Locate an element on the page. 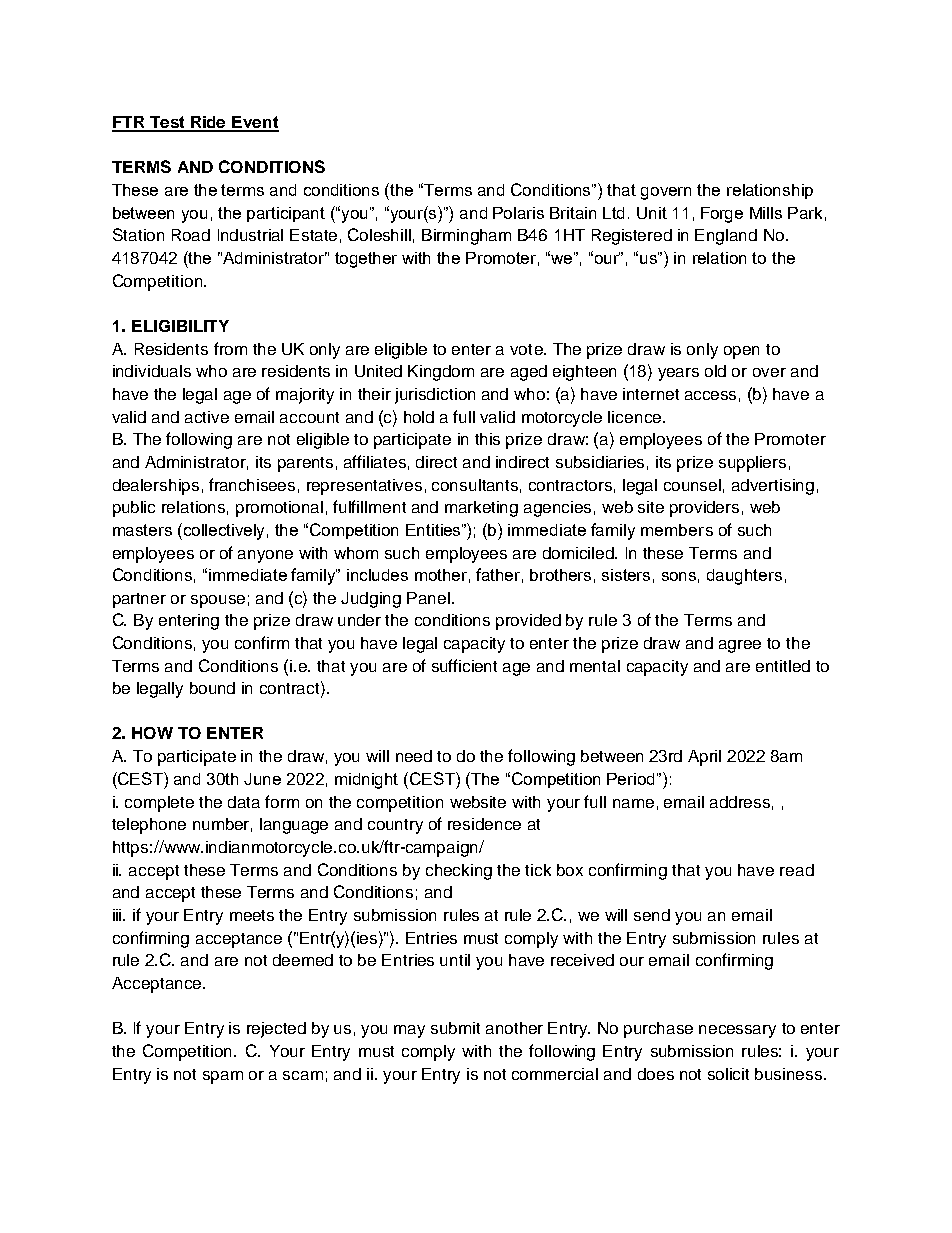 This page has width=952, height=1233. daughters is located at coordinates (744, 577).
